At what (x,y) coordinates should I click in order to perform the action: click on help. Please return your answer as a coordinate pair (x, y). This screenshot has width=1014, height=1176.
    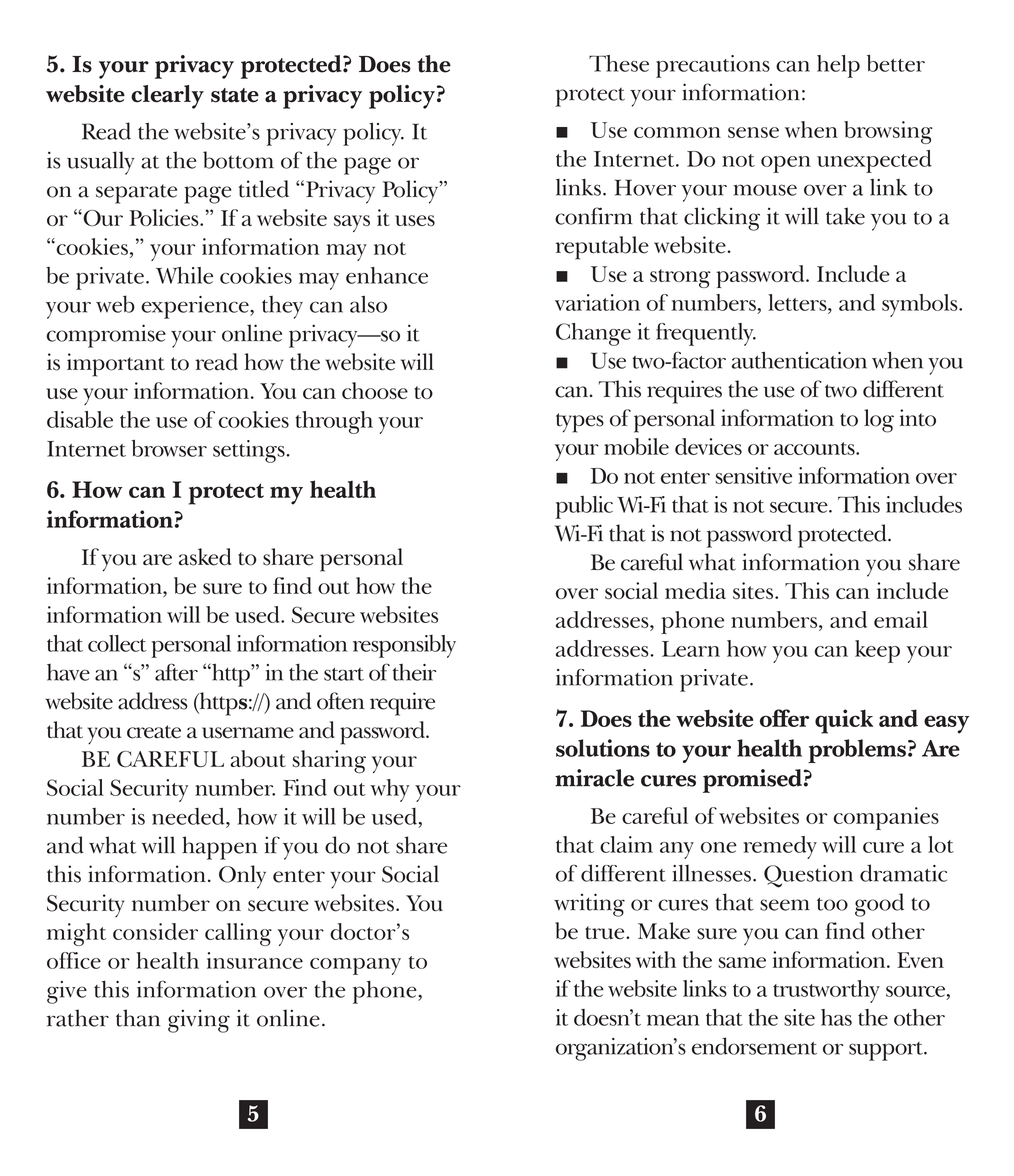
    Looking at the image, I should click on (838, 66).
